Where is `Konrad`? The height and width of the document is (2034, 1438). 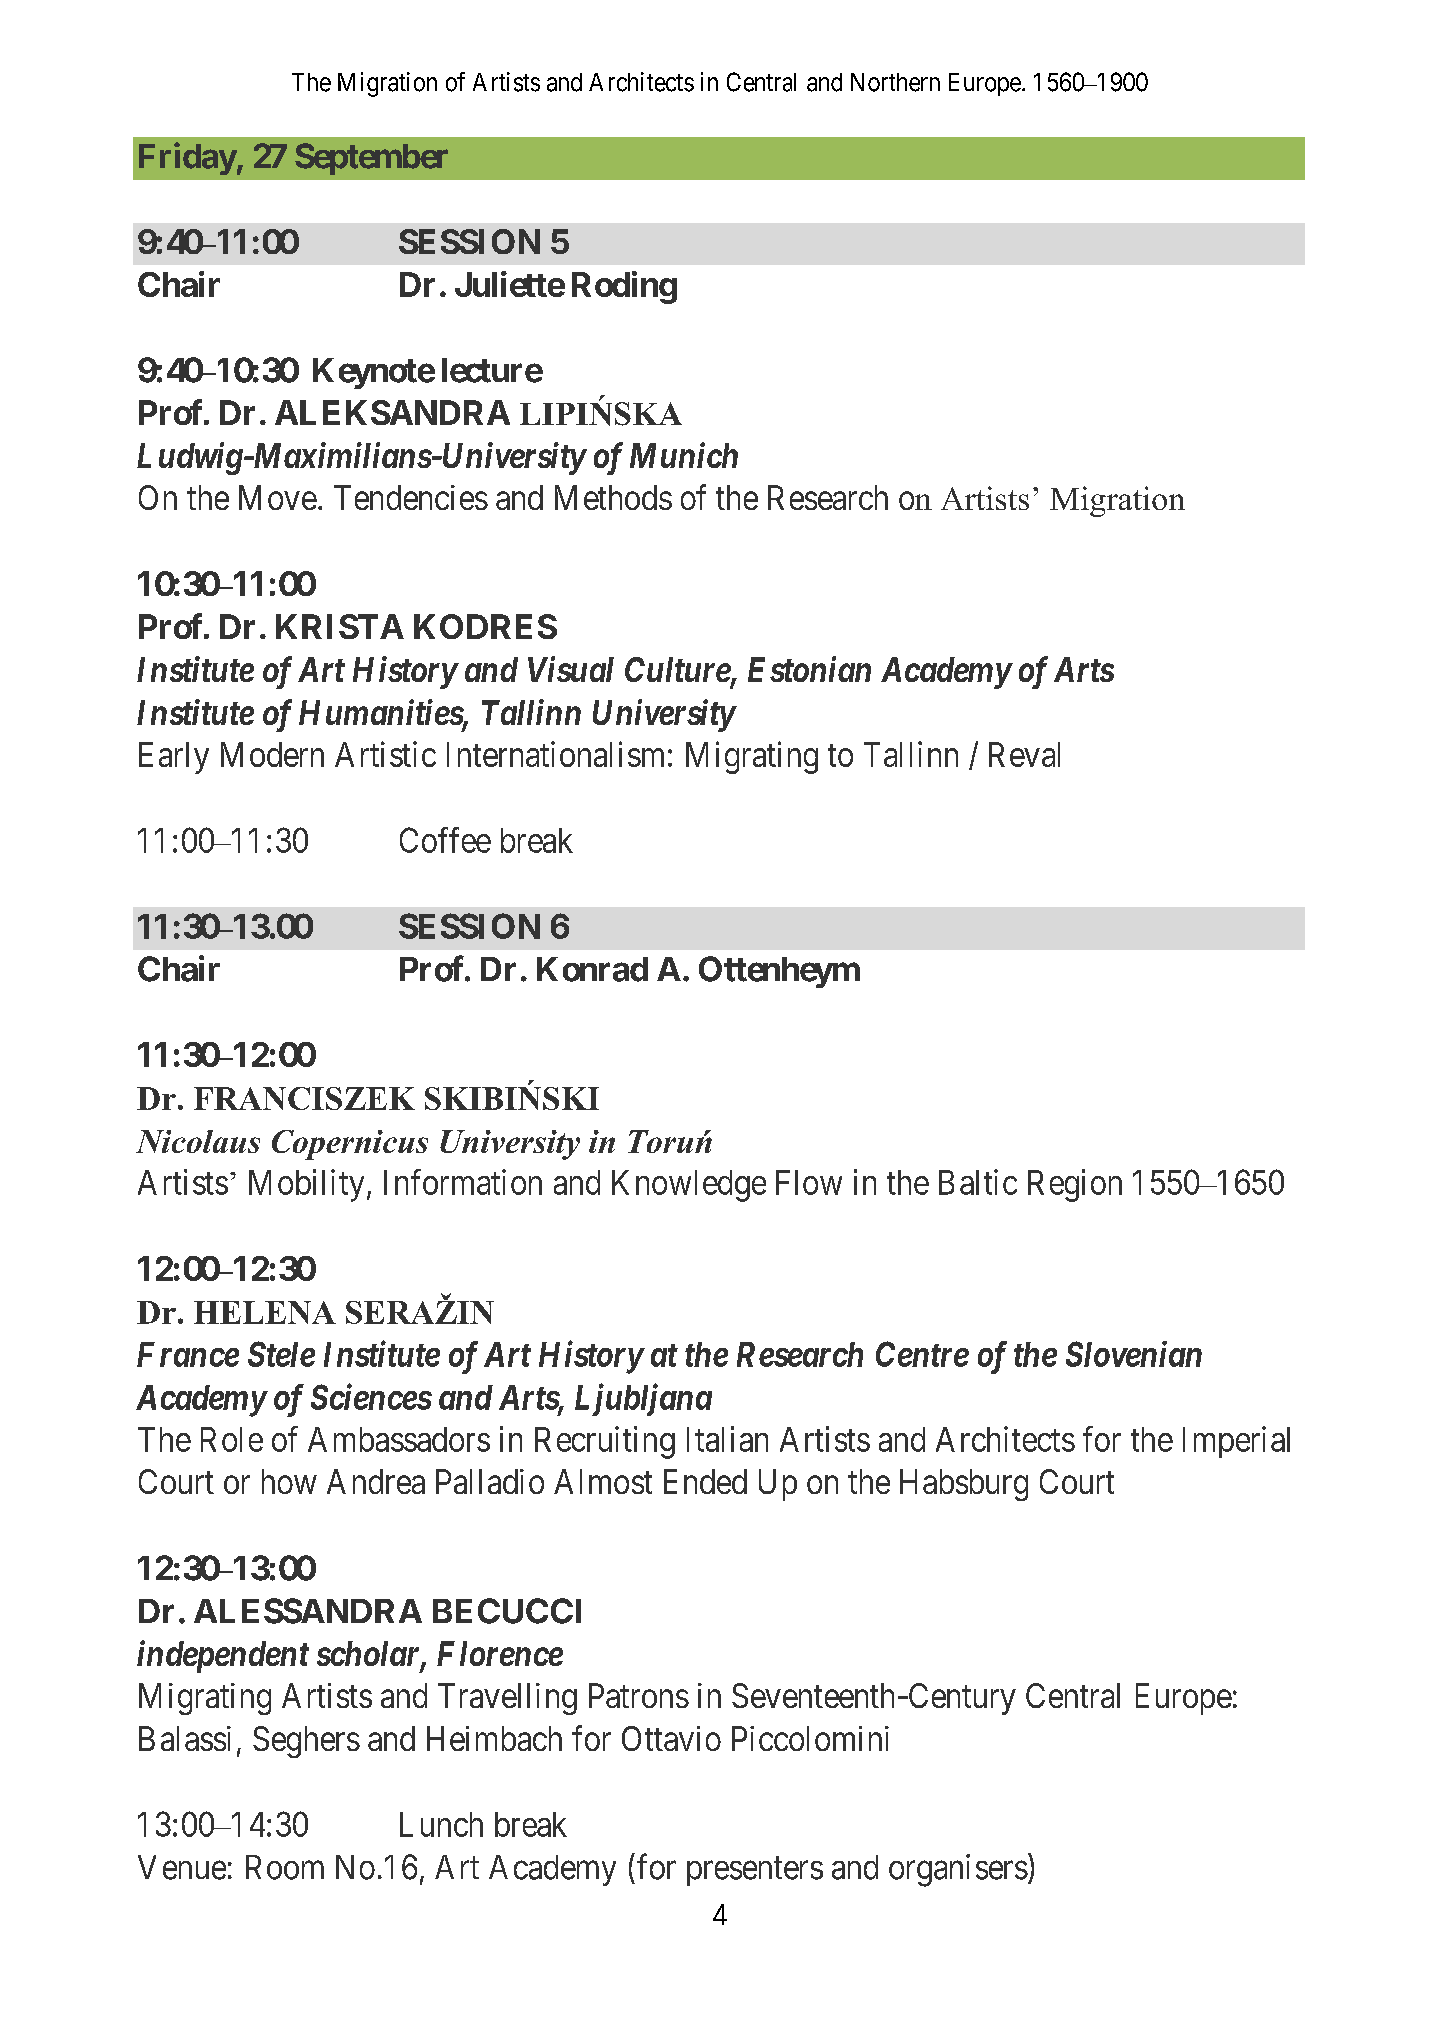 Konrad is located at coordinates (592, 969).
